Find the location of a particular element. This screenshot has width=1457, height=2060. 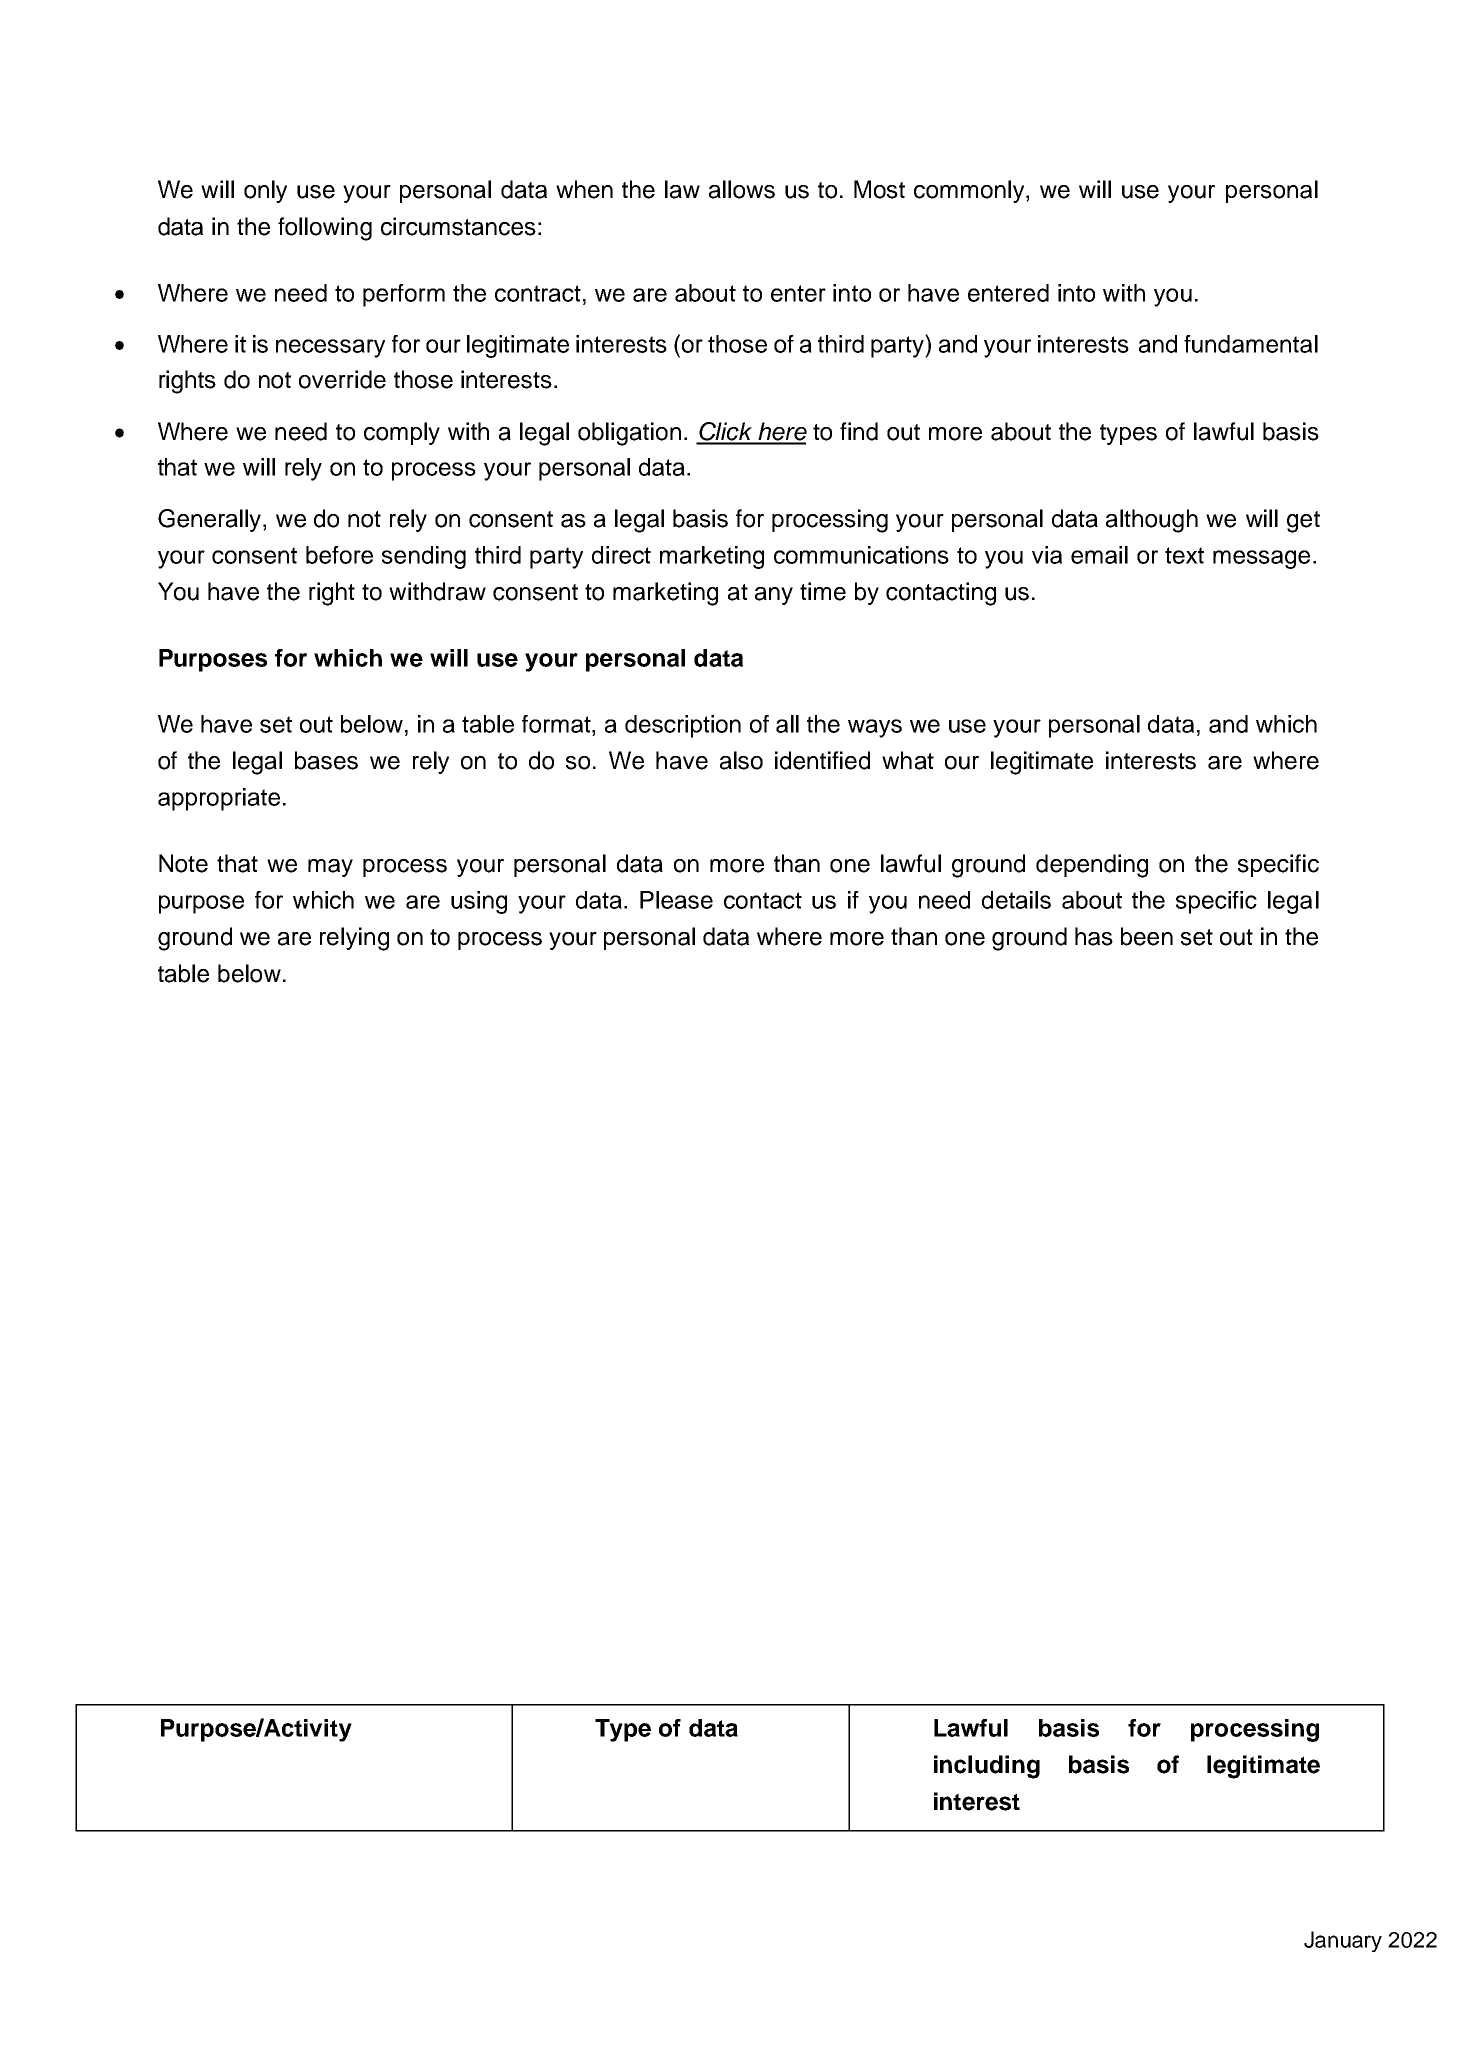

following is located at coordinates (325, 229).
